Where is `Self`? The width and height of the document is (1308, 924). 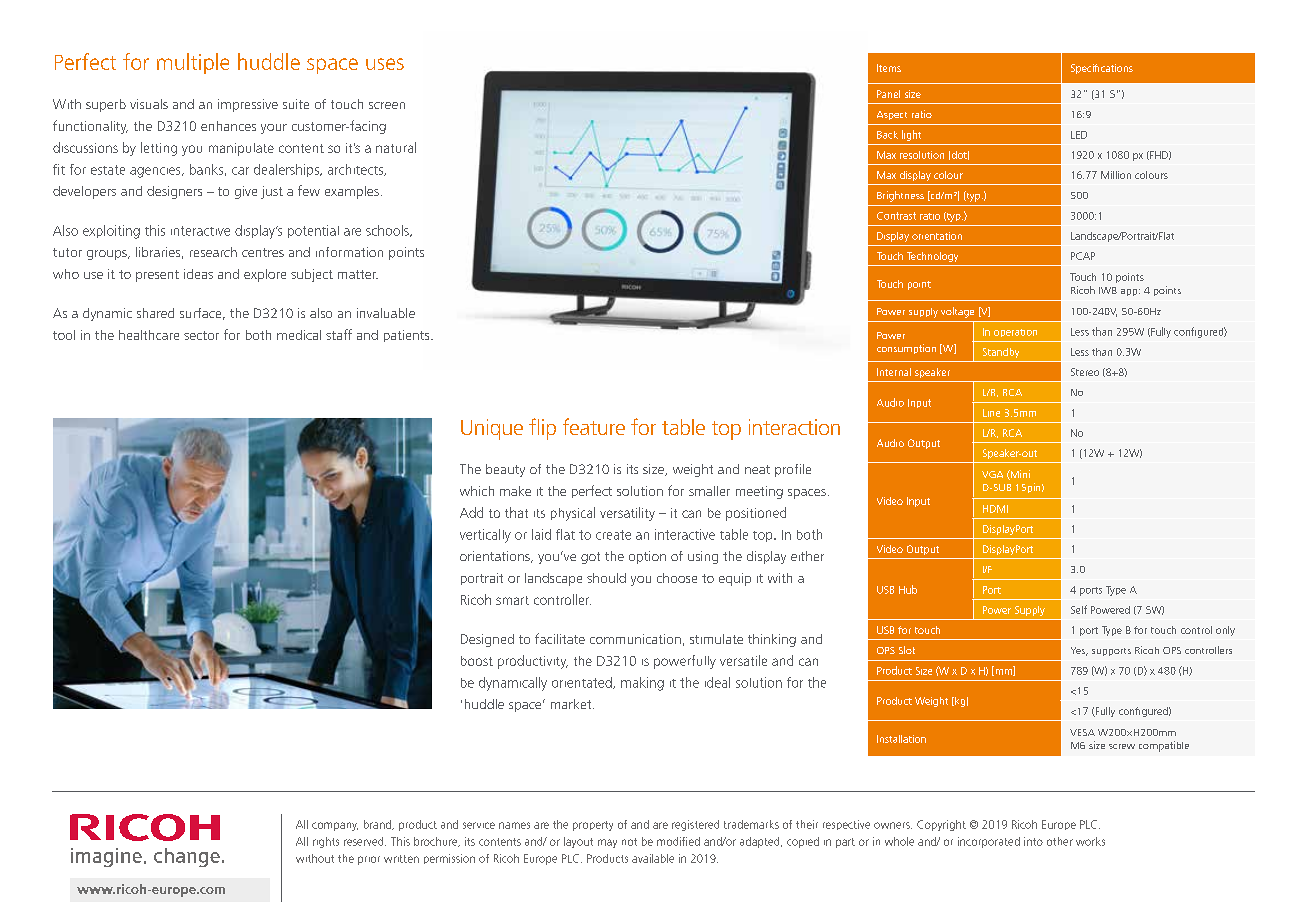 Self is located at coordinates (1079, 609).
